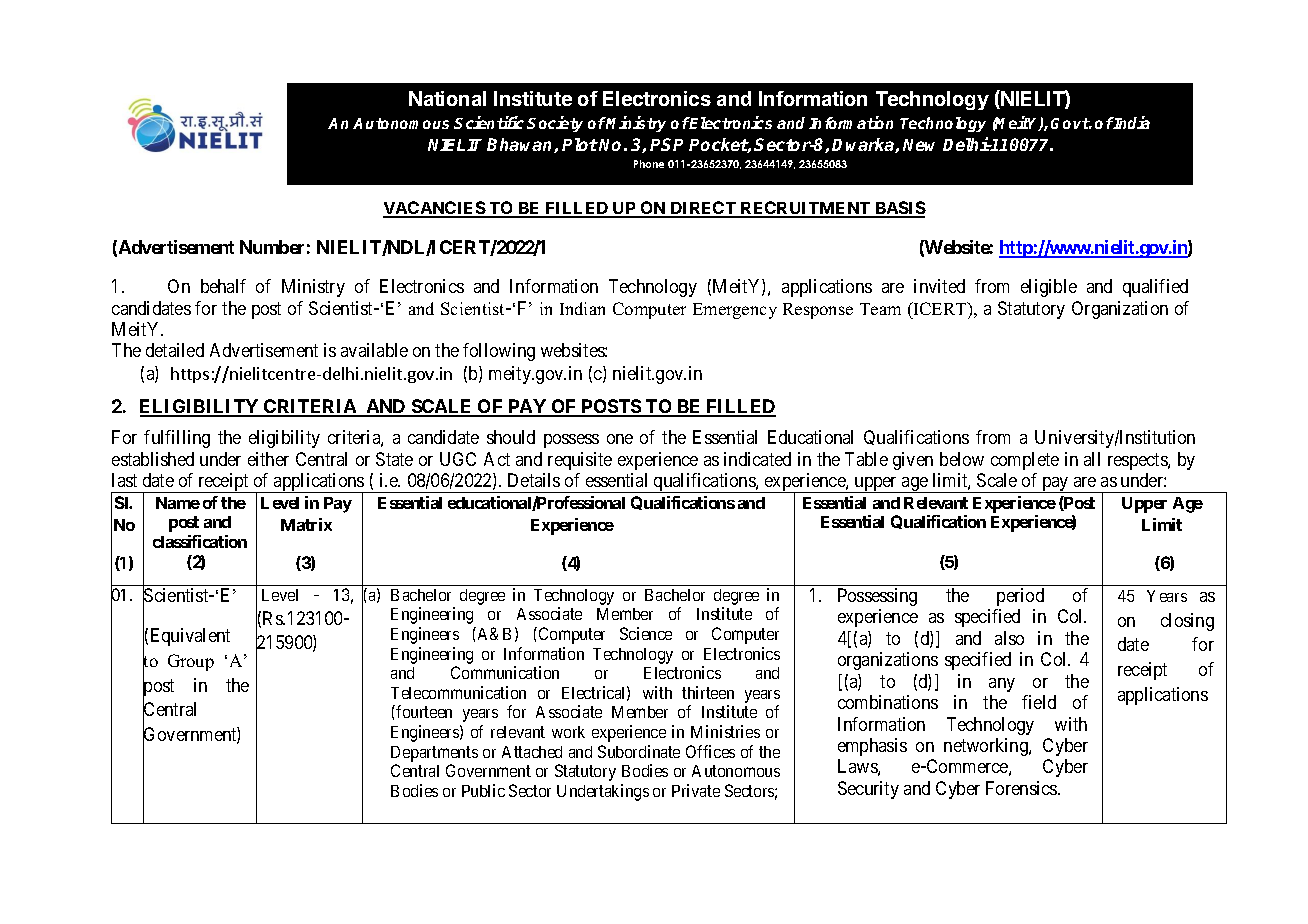 Image resolution: width=1308 pixels, height=924 pixels. What do you see at coordinates (1092, 459) in the screenshot?
I see `all` at bounding box center [1092, 459].
